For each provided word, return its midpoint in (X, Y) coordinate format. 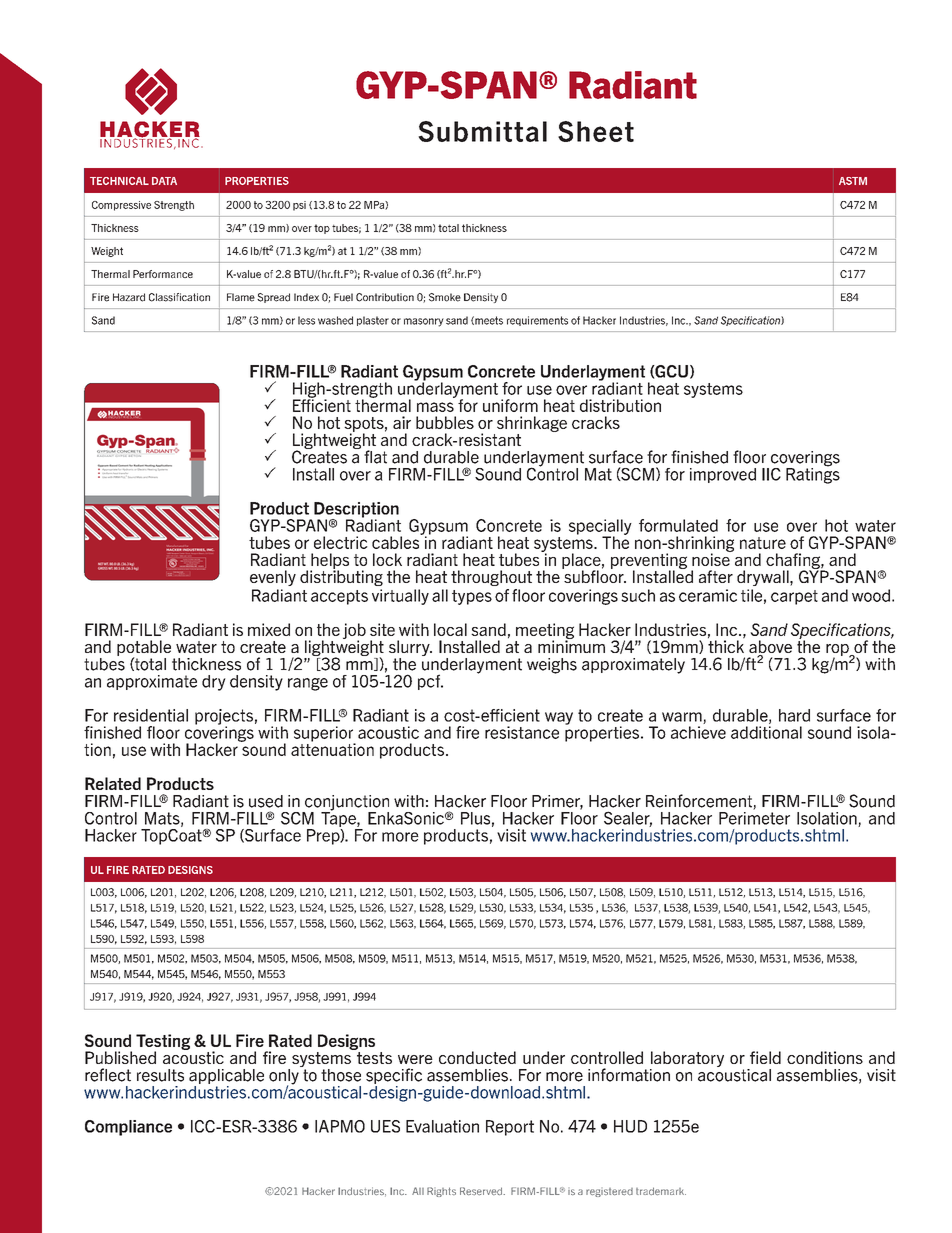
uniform (510, 405)
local (450, 629)
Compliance (128, 1128)
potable (144, 649)
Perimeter (754, 817)
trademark (661, 1191)
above (770, 648)
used (266, 801)
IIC (771, 474)
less (306, 320)
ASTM (853, 181)
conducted (477, 1057)
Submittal (482, 131)
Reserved (482, 1191)
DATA (164, 181)
